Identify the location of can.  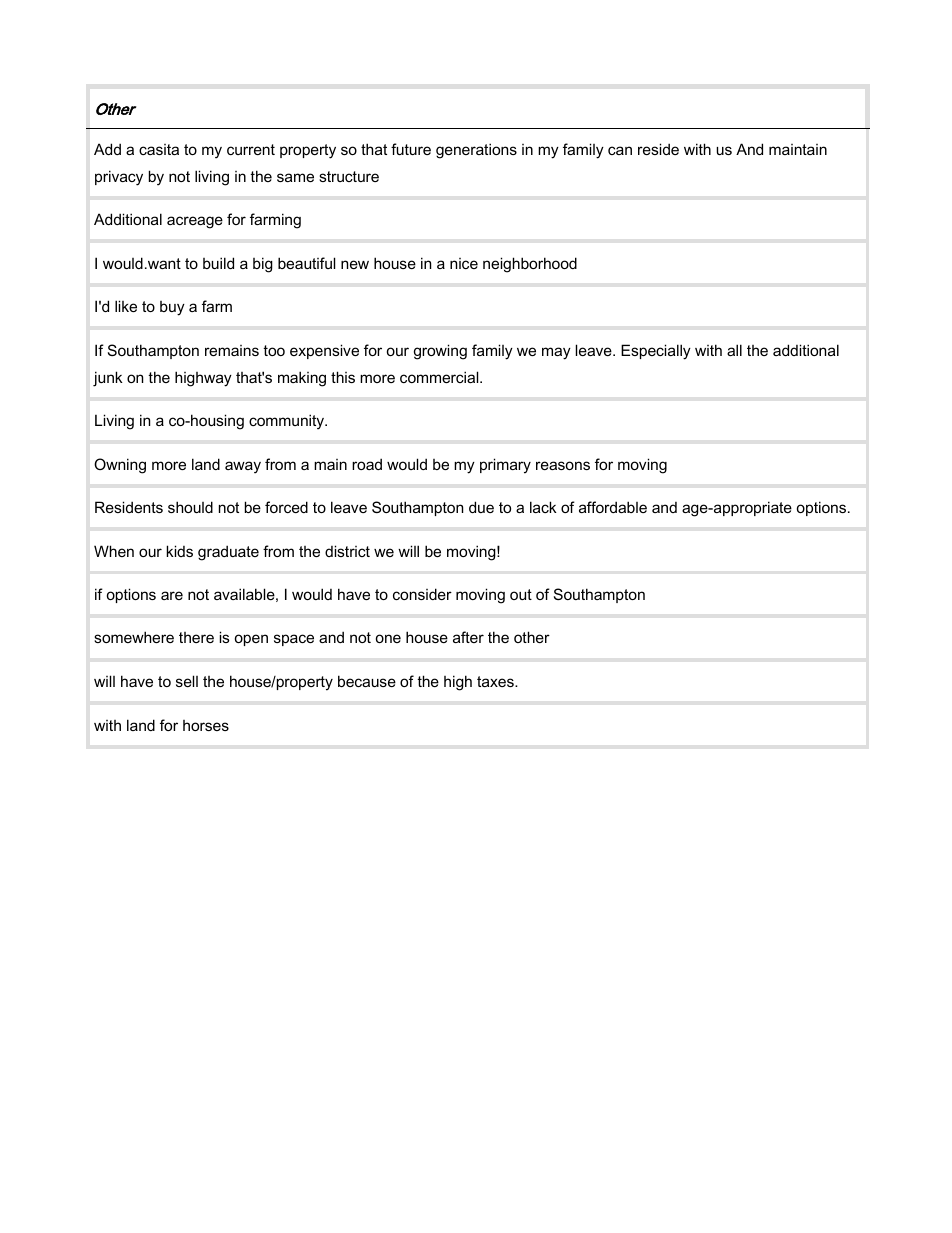
(620, 150).
